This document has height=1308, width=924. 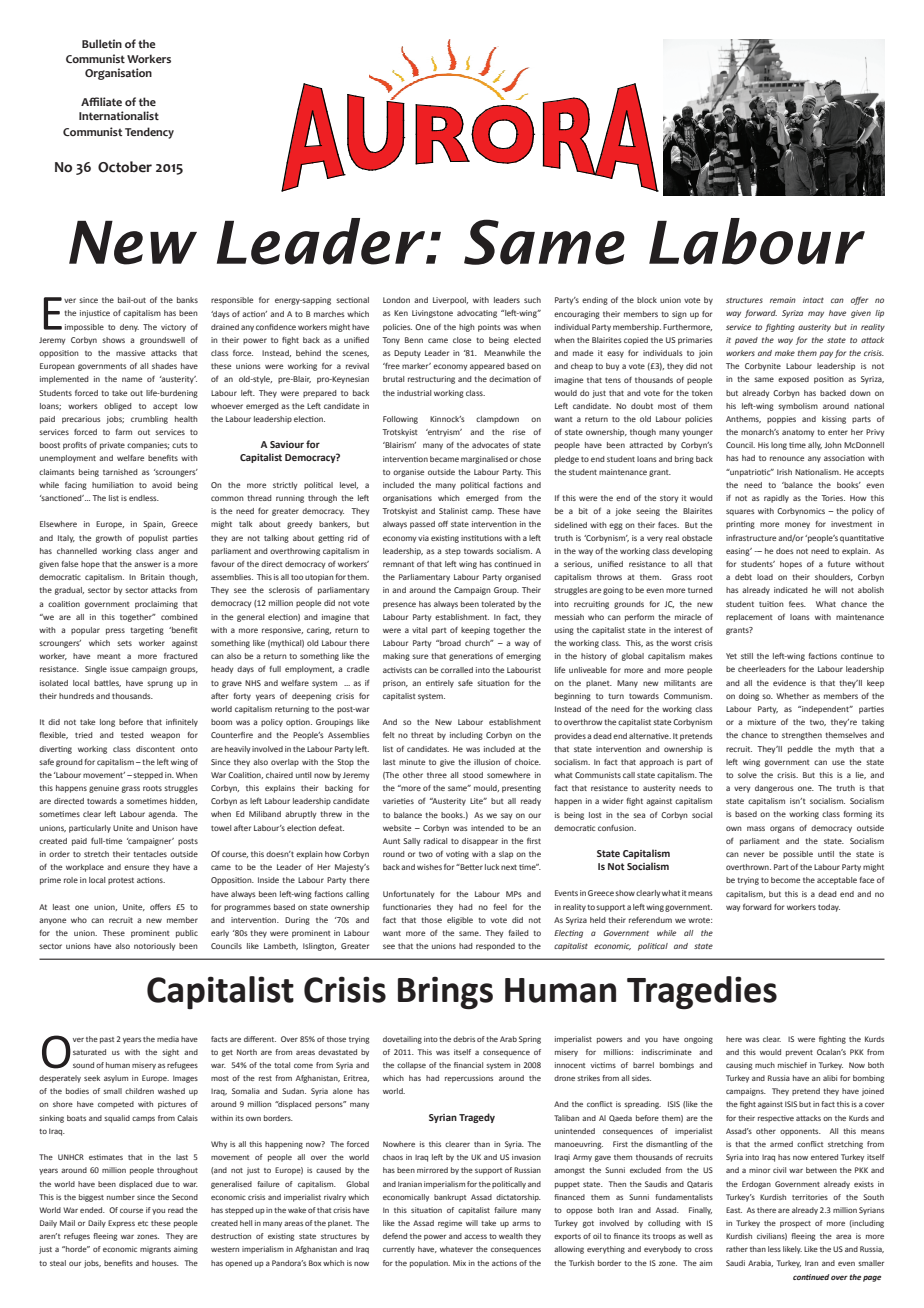 I want to click on tentacles, so click(x=150, y=854).
